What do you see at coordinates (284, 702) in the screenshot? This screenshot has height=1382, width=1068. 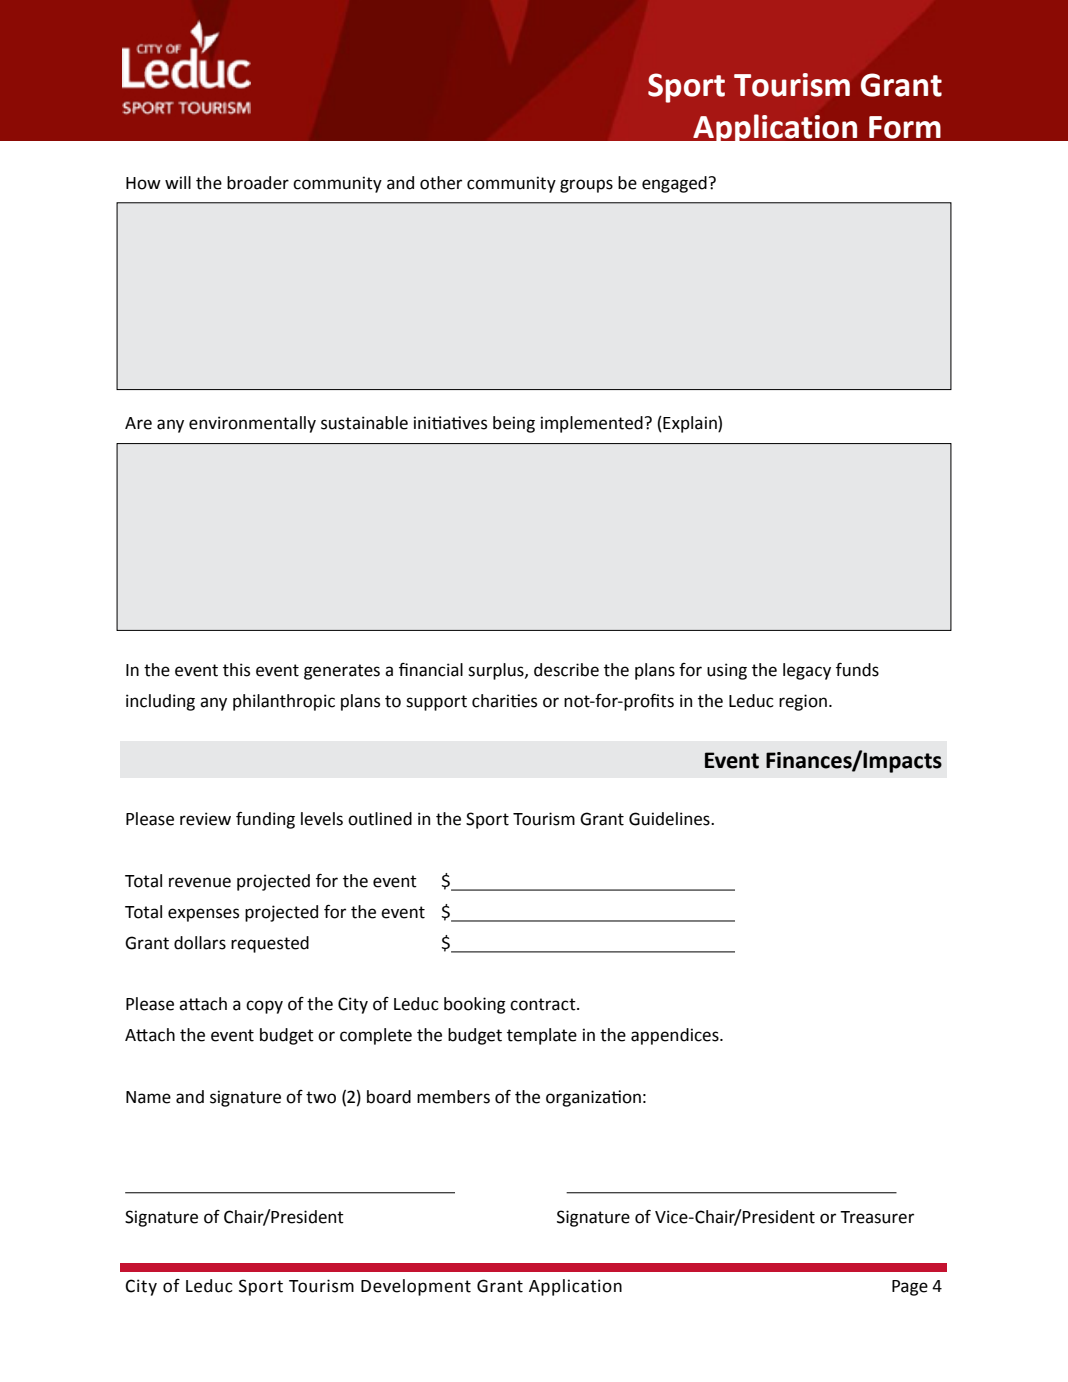 I see `philanthropic` at bounding box center [284, 702].
